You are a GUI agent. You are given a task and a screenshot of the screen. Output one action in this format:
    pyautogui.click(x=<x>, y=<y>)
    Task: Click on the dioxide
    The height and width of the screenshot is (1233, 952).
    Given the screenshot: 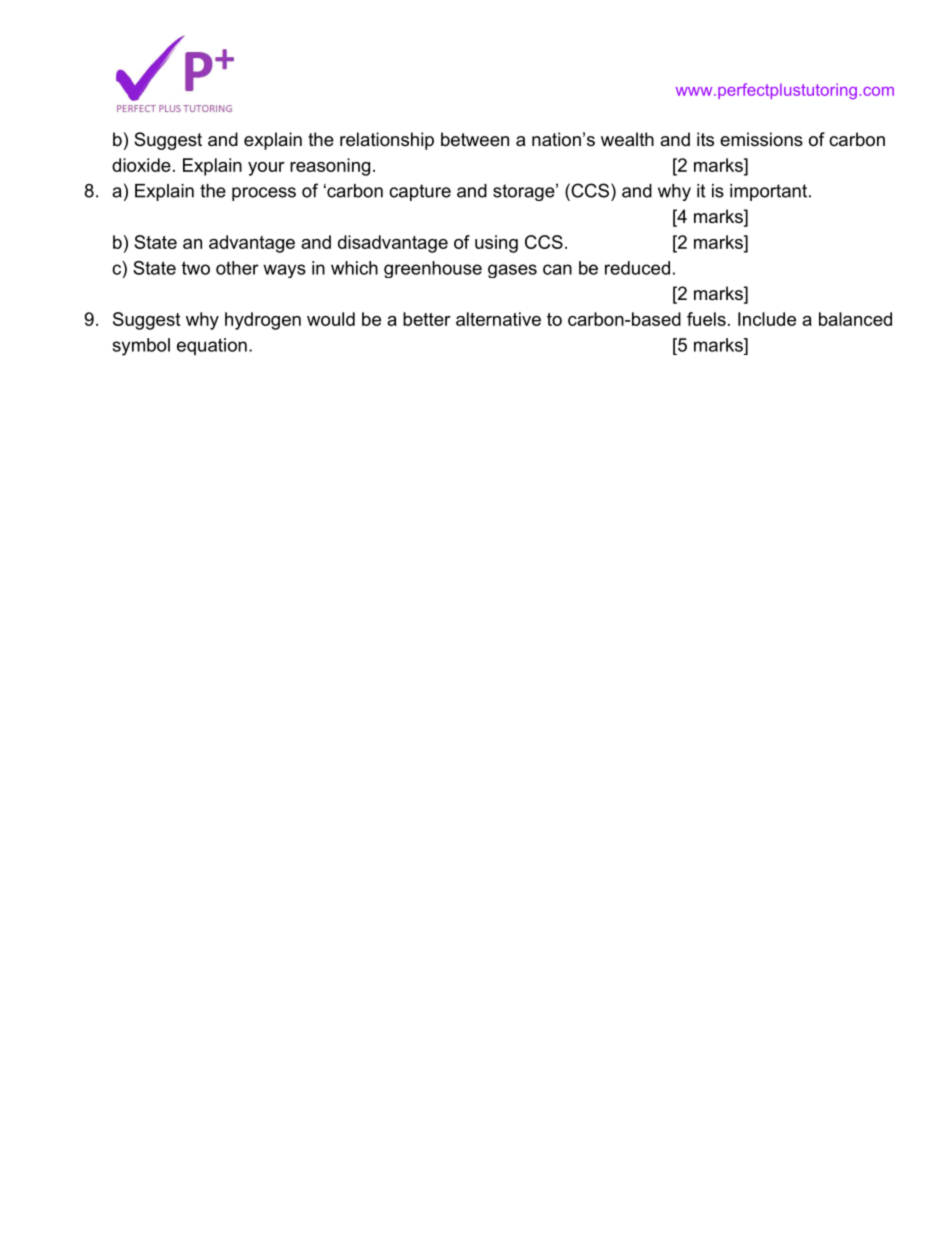 What is the action you would take?
    pyautogui.click(x=141, y=165)
